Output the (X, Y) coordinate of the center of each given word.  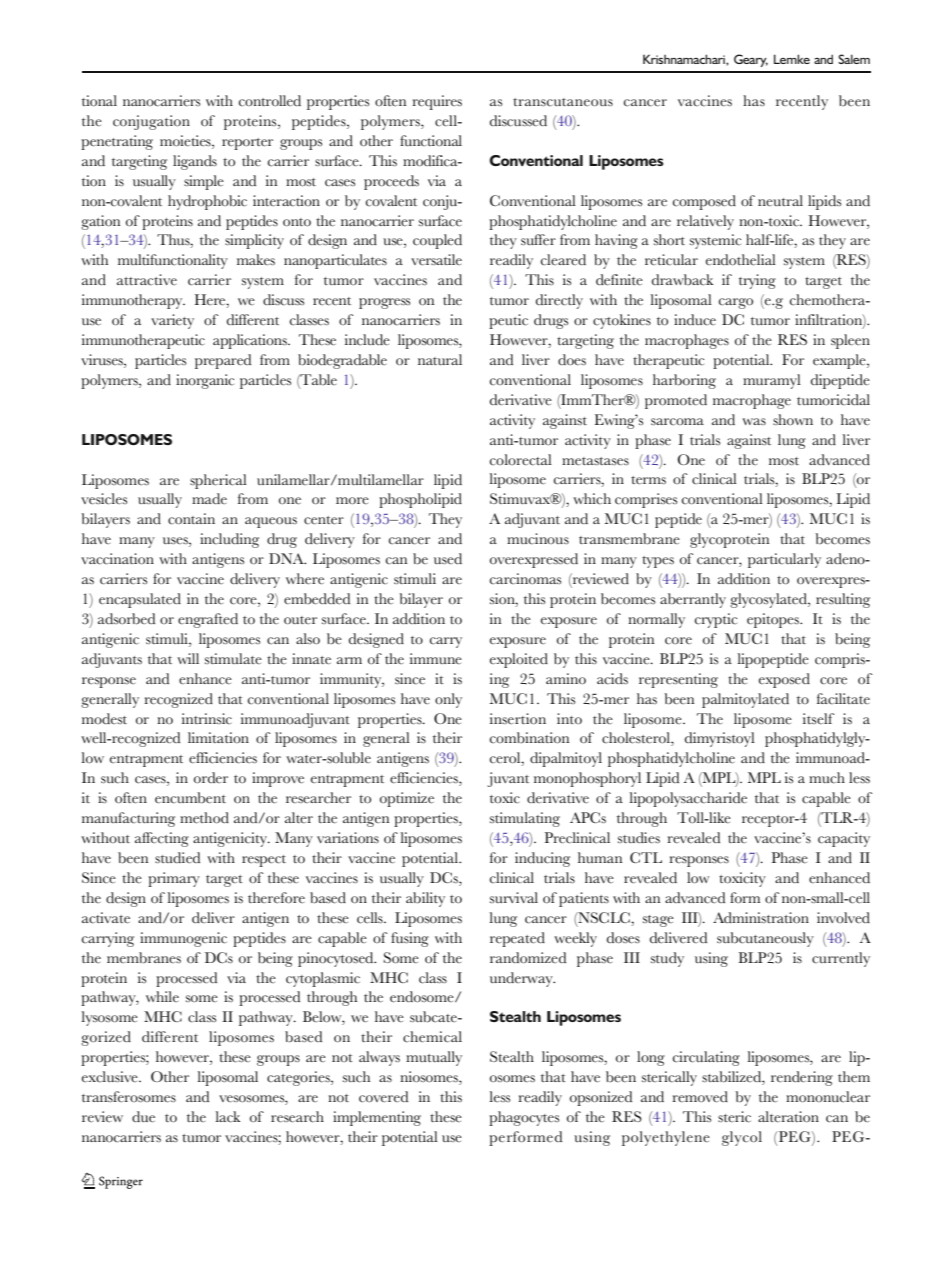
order (211, 778)
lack (227, 1117)
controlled (270, 101)
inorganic (205, 381)
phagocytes (524, 1118)
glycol (742, 1138)
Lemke (792, 59)
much (827, 778)
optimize (407, 799)
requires (437, 102)
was (754, 422)
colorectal (521, 460)
